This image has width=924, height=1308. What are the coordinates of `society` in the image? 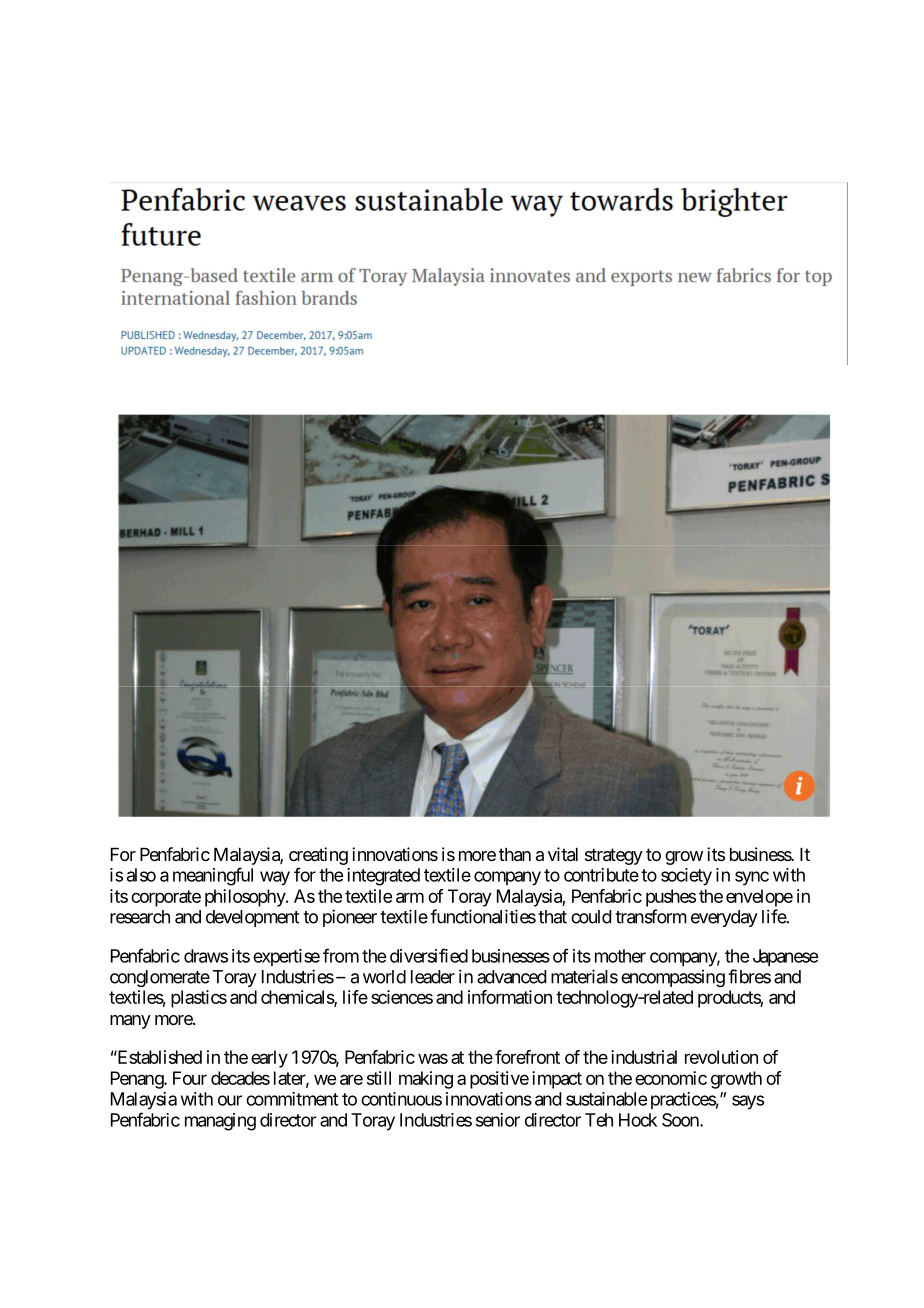 It's located at (686, 877).
